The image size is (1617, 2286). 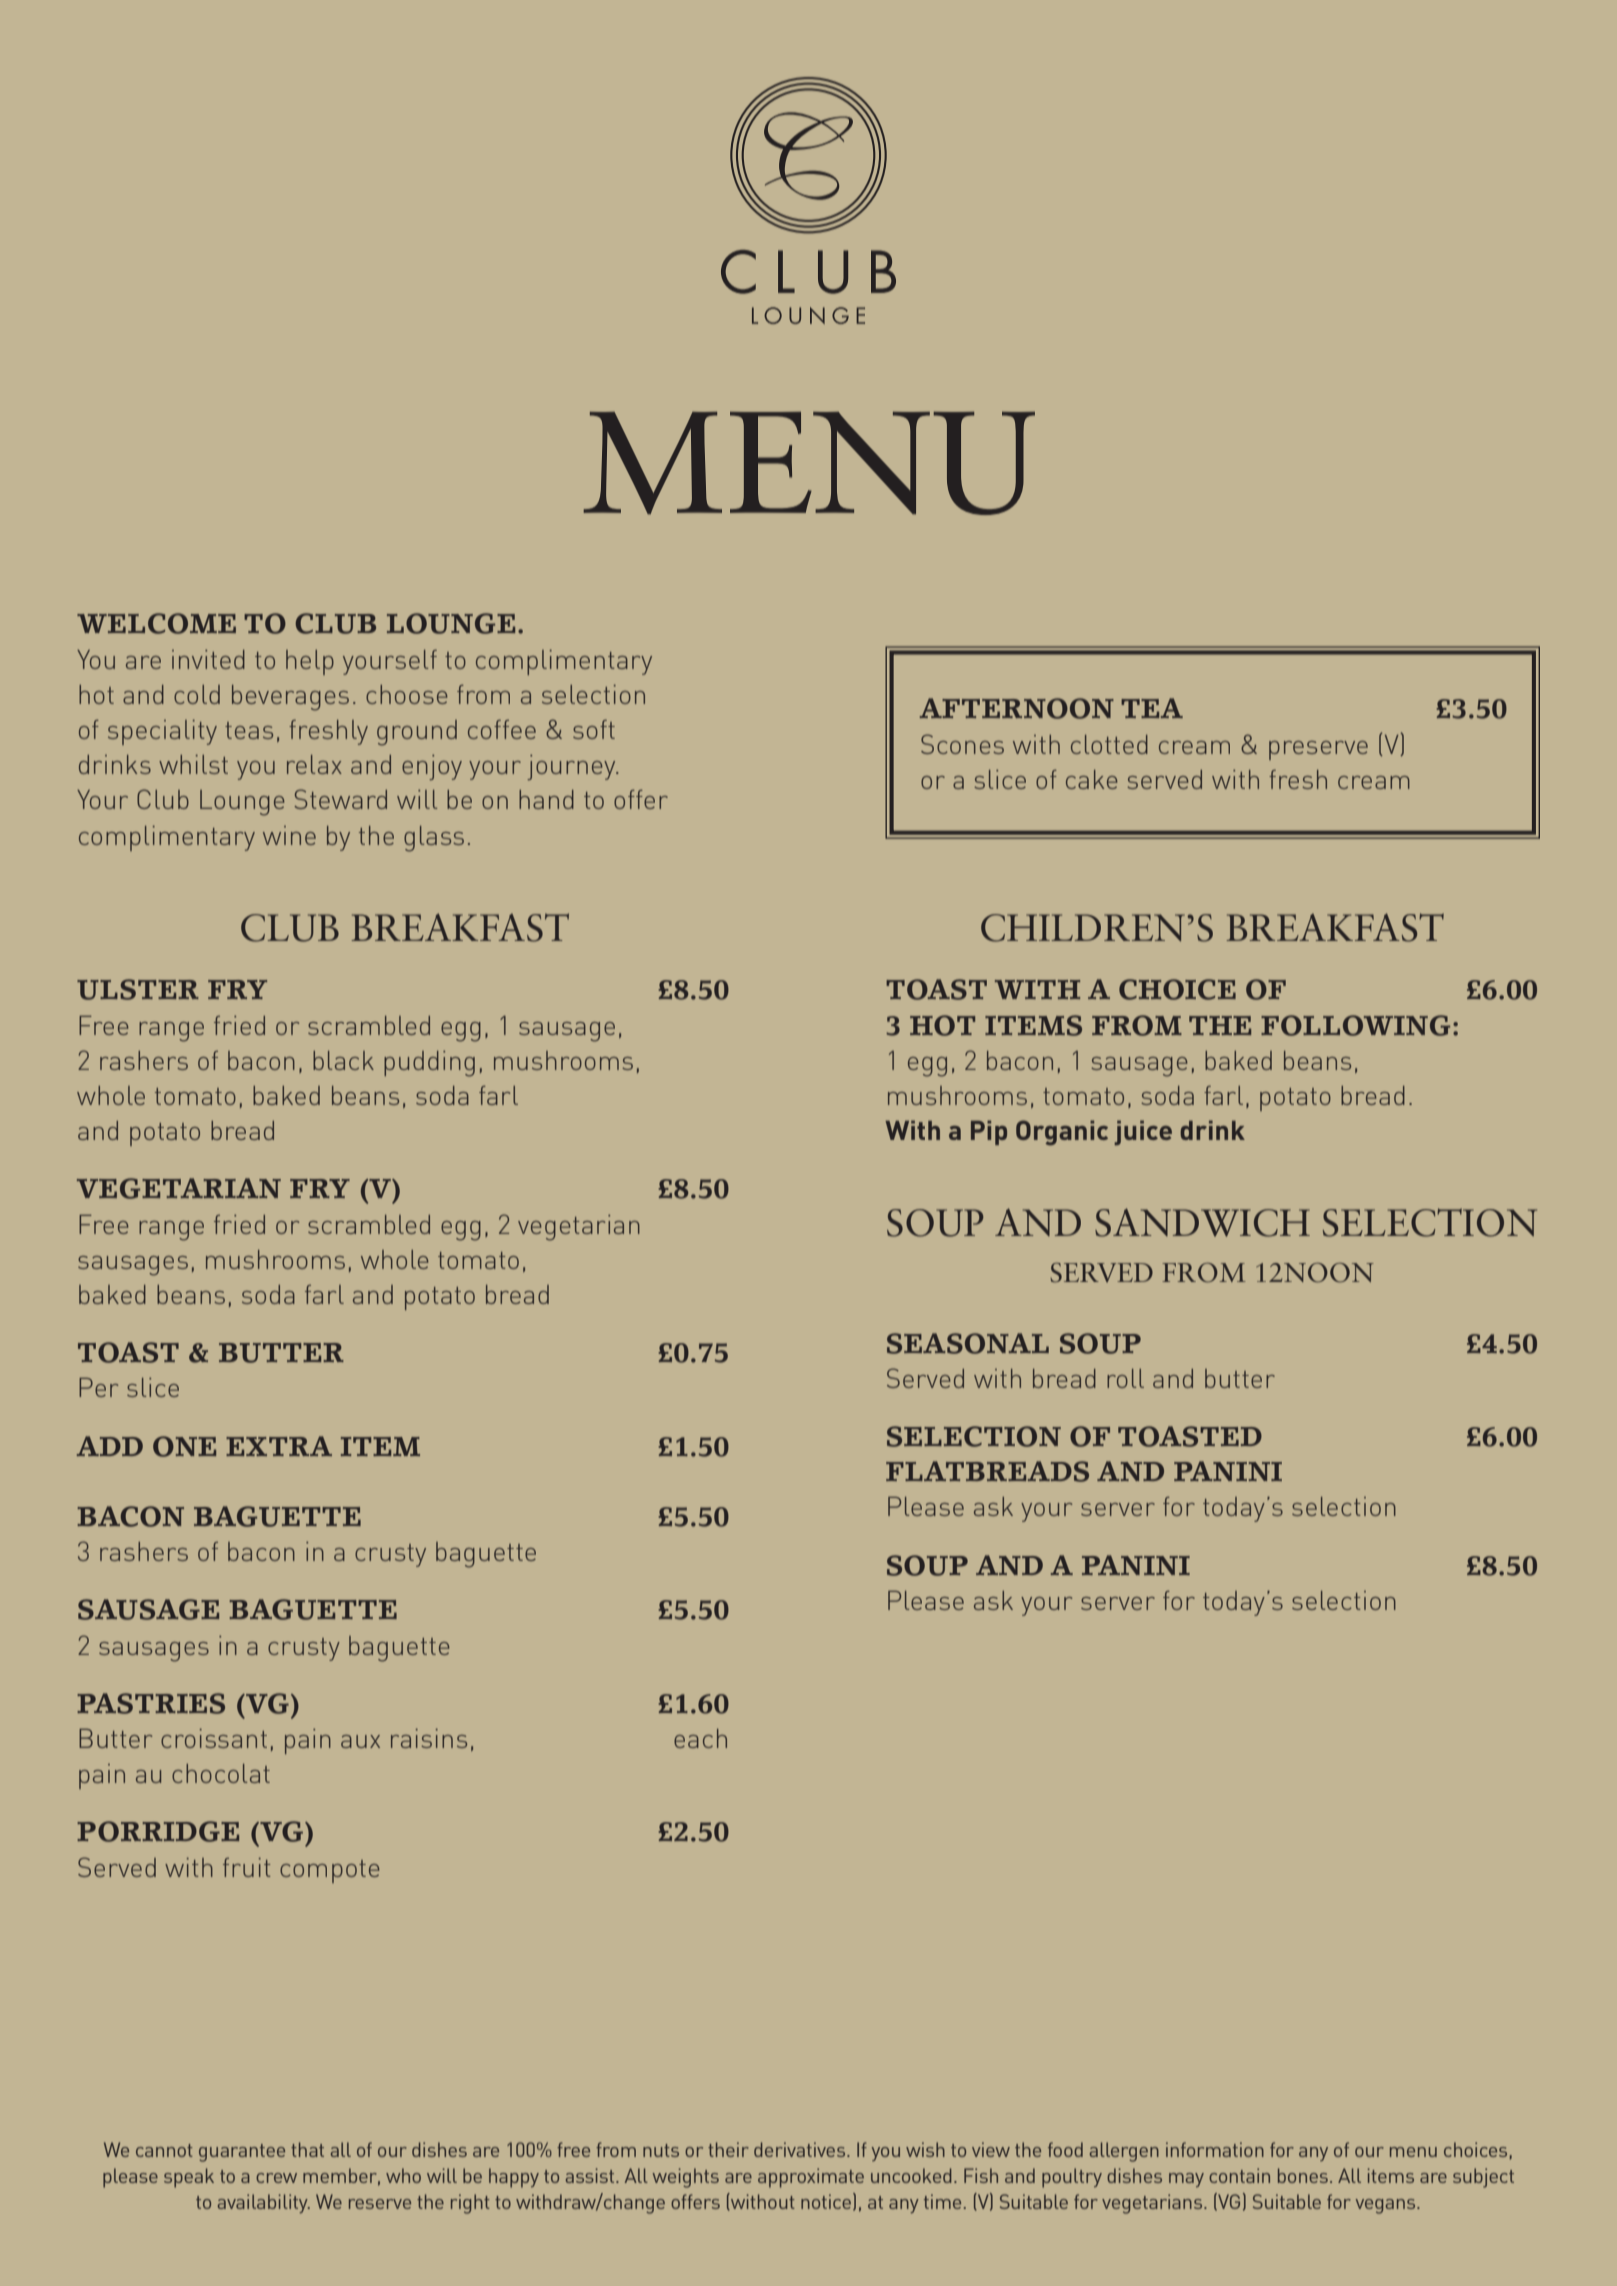 I want to click on clotted, so click(x=1109, y=744).
